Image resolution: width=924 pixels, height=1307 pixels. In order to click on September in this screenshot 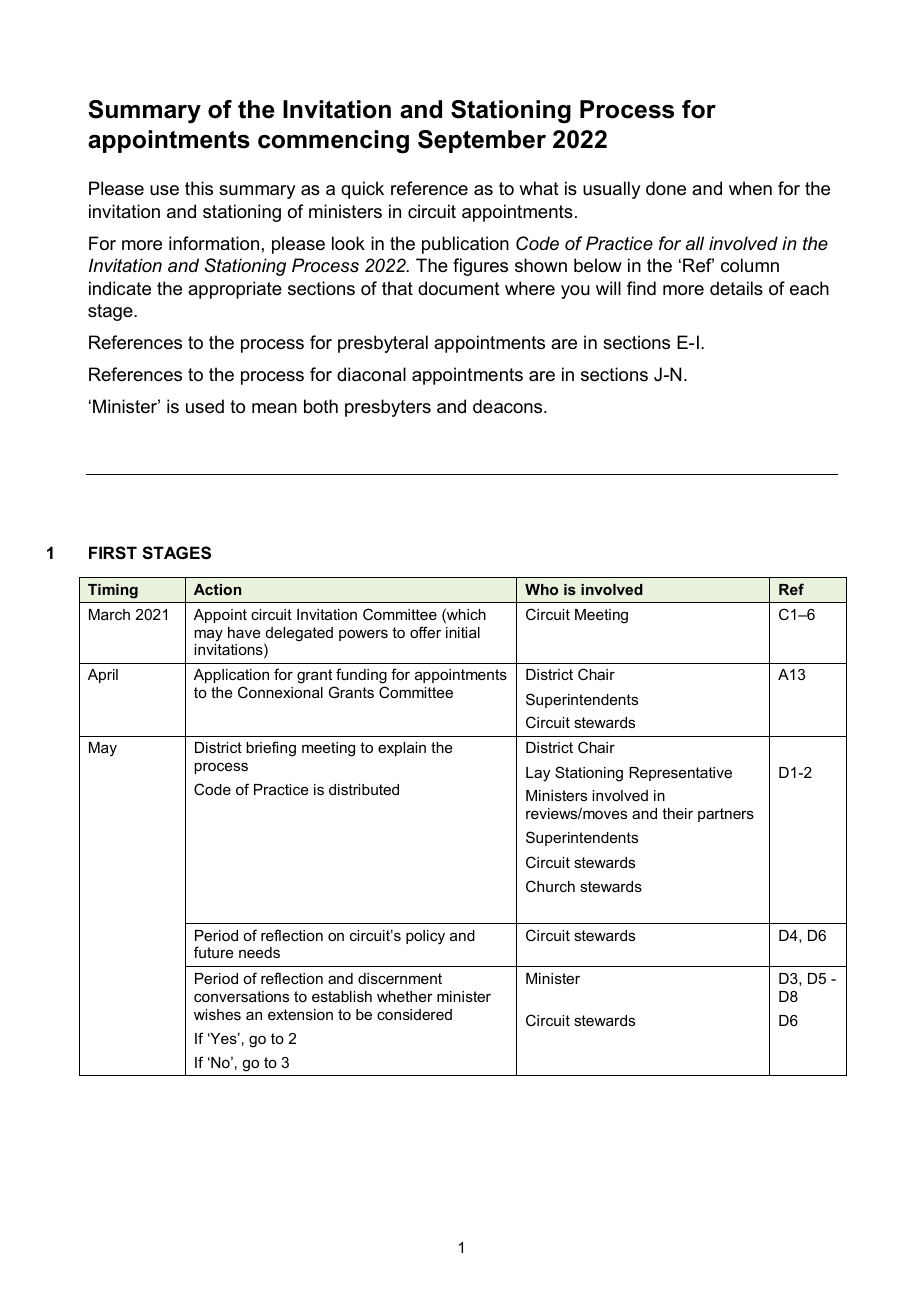, I will do `click(482, 141)`.
